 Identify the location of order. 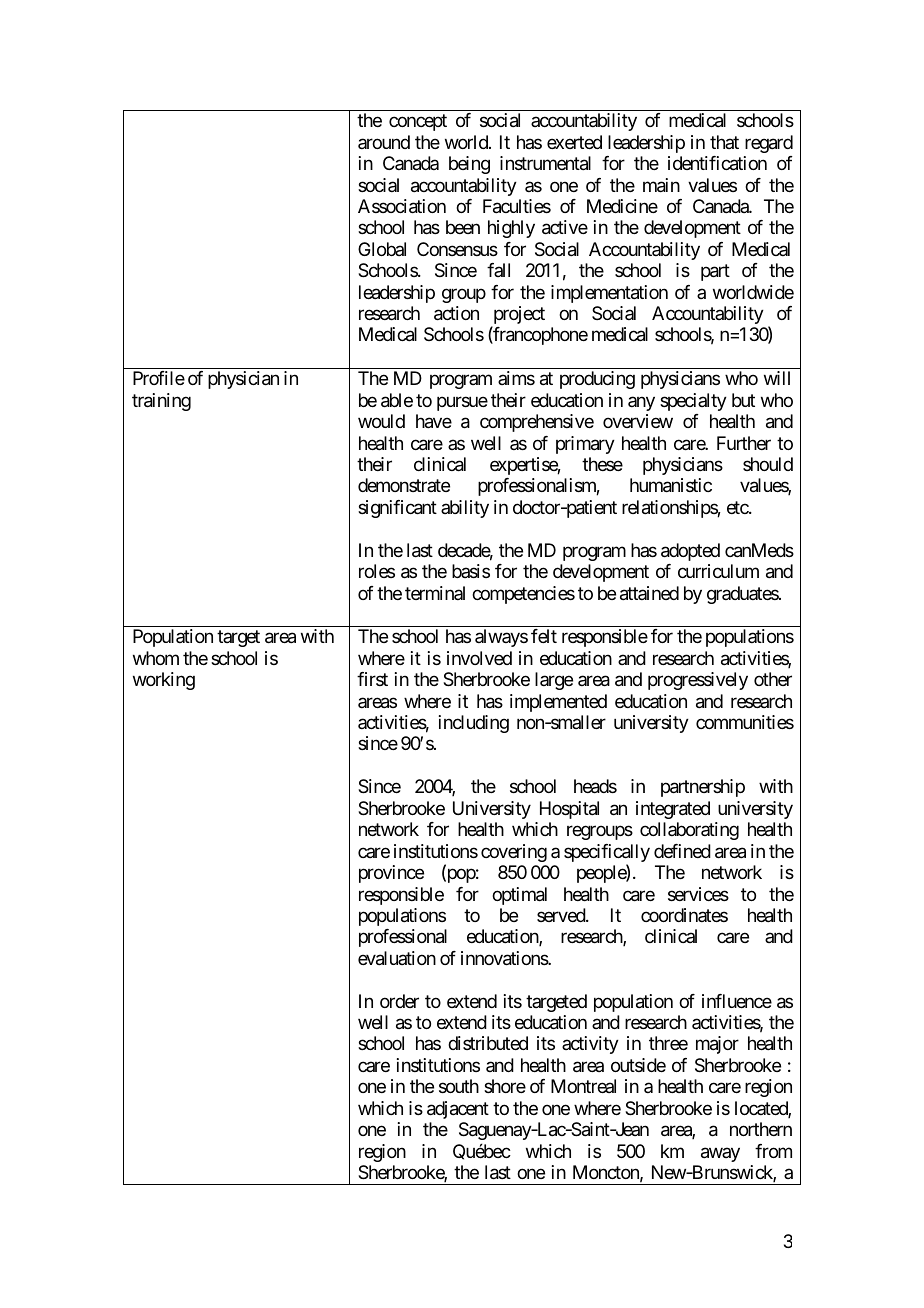
(399, 1001).
